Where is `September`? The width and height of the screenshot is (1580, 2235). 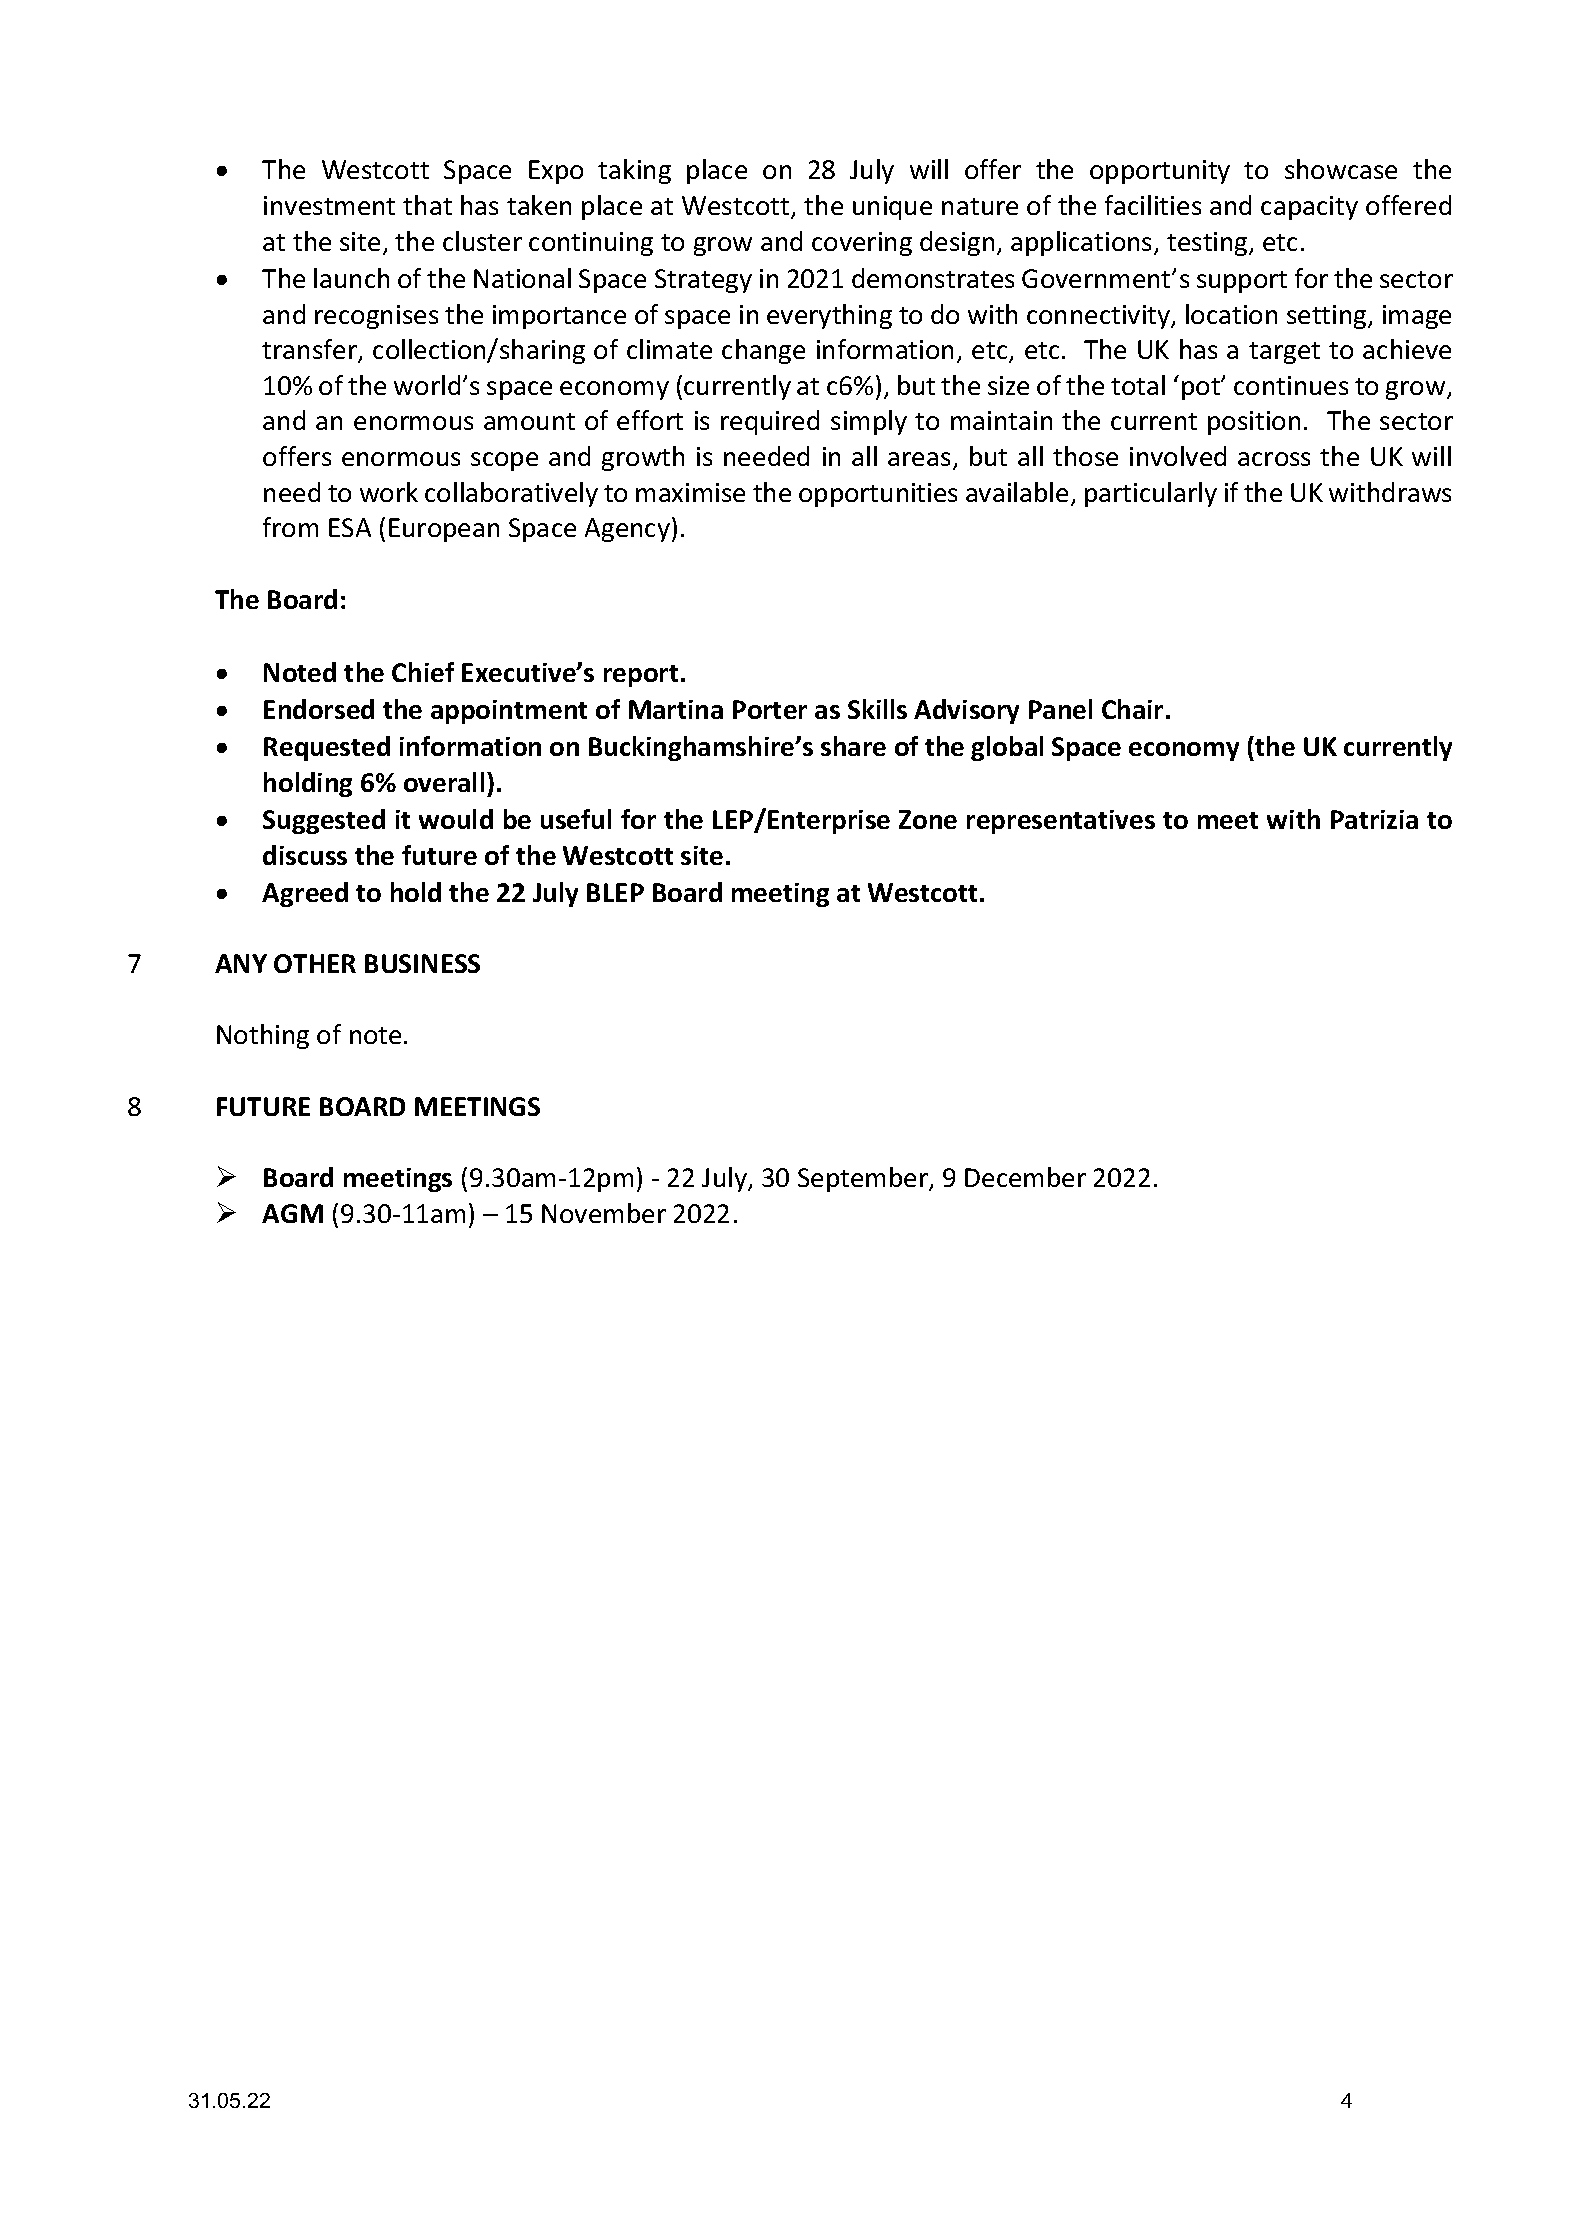 September is located at coordinates (864, 1179).
